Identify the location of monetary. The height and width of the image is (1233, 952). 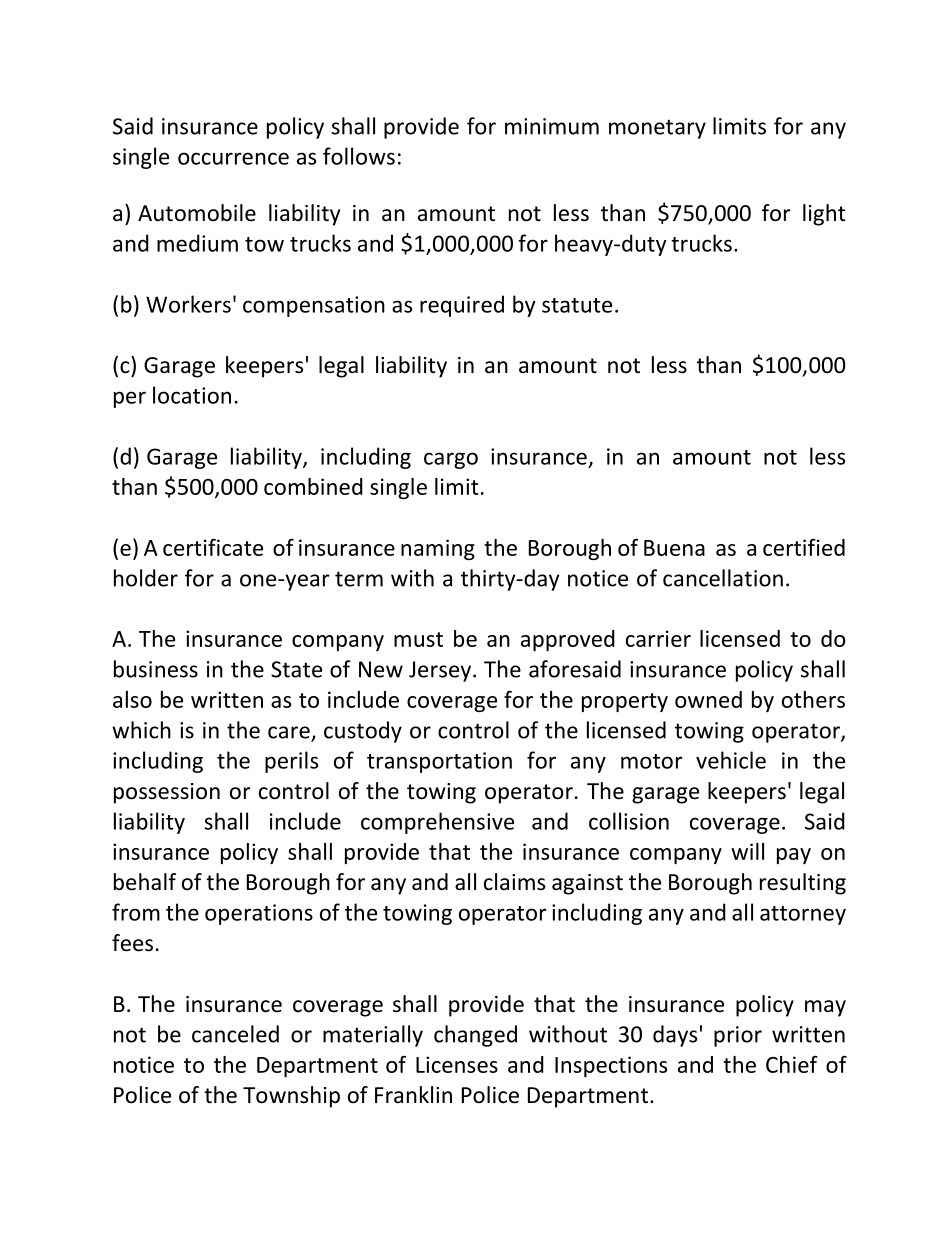
(657, 129).
